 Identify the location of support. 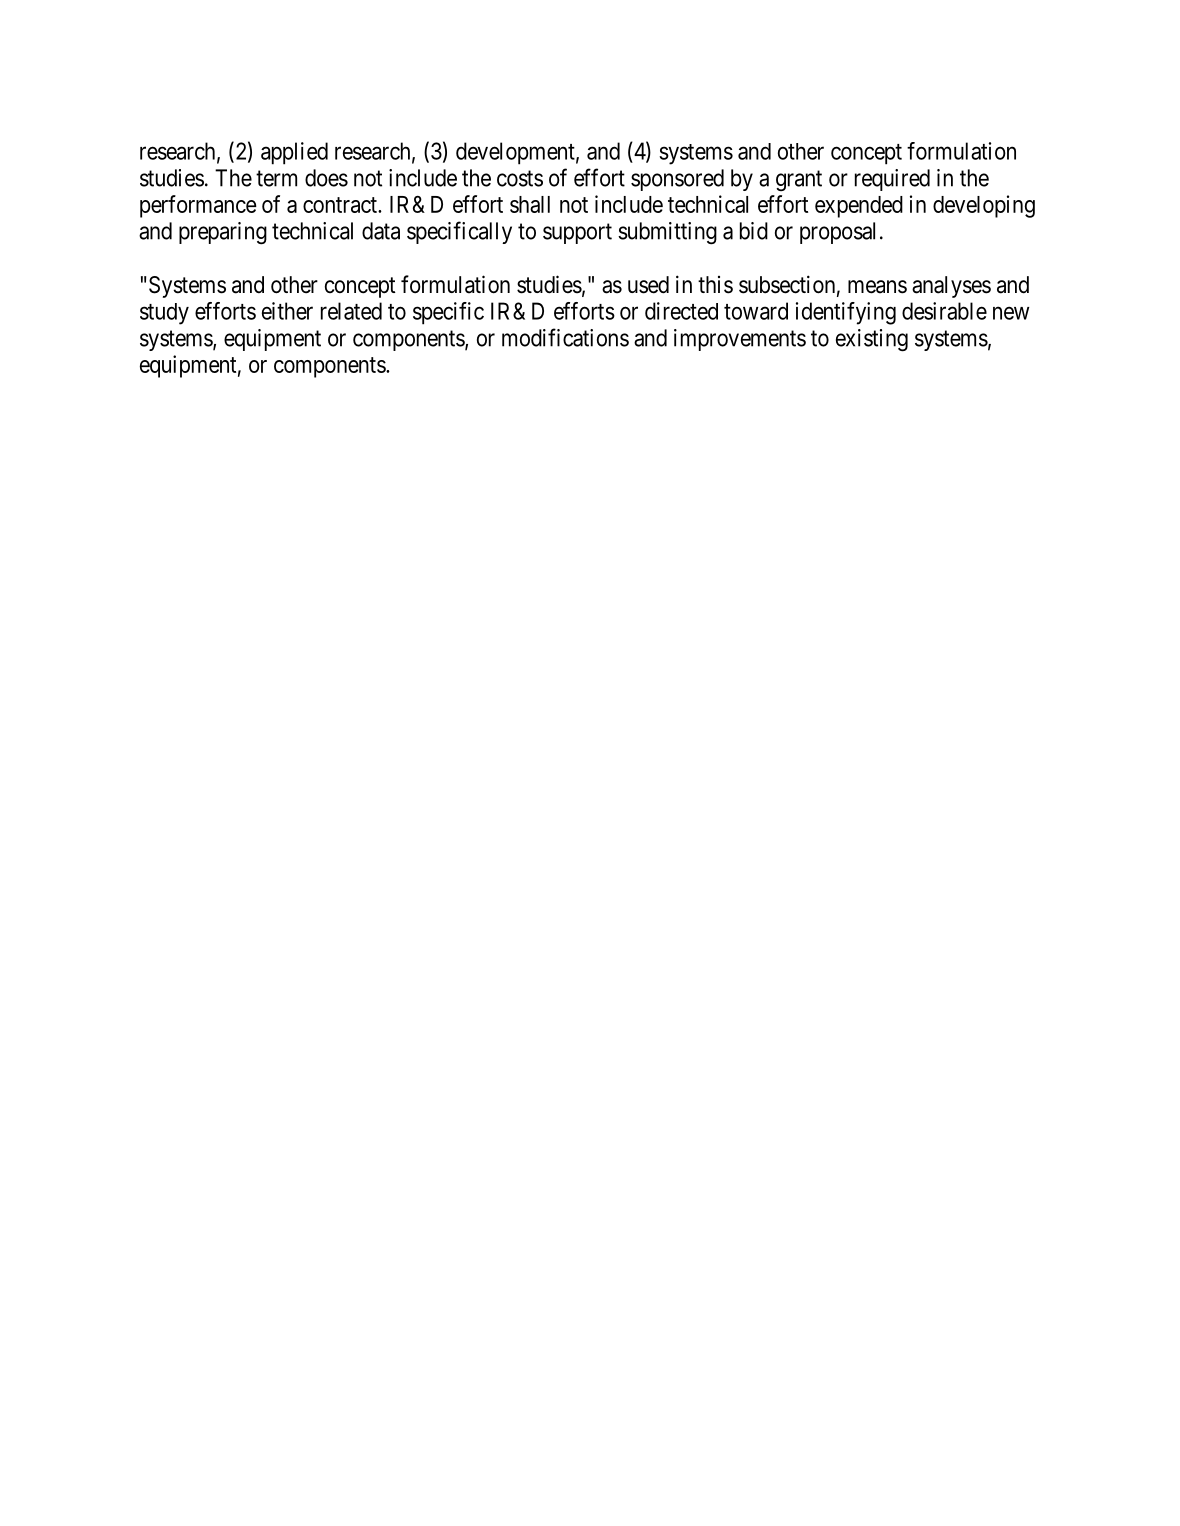
(577, 233).
